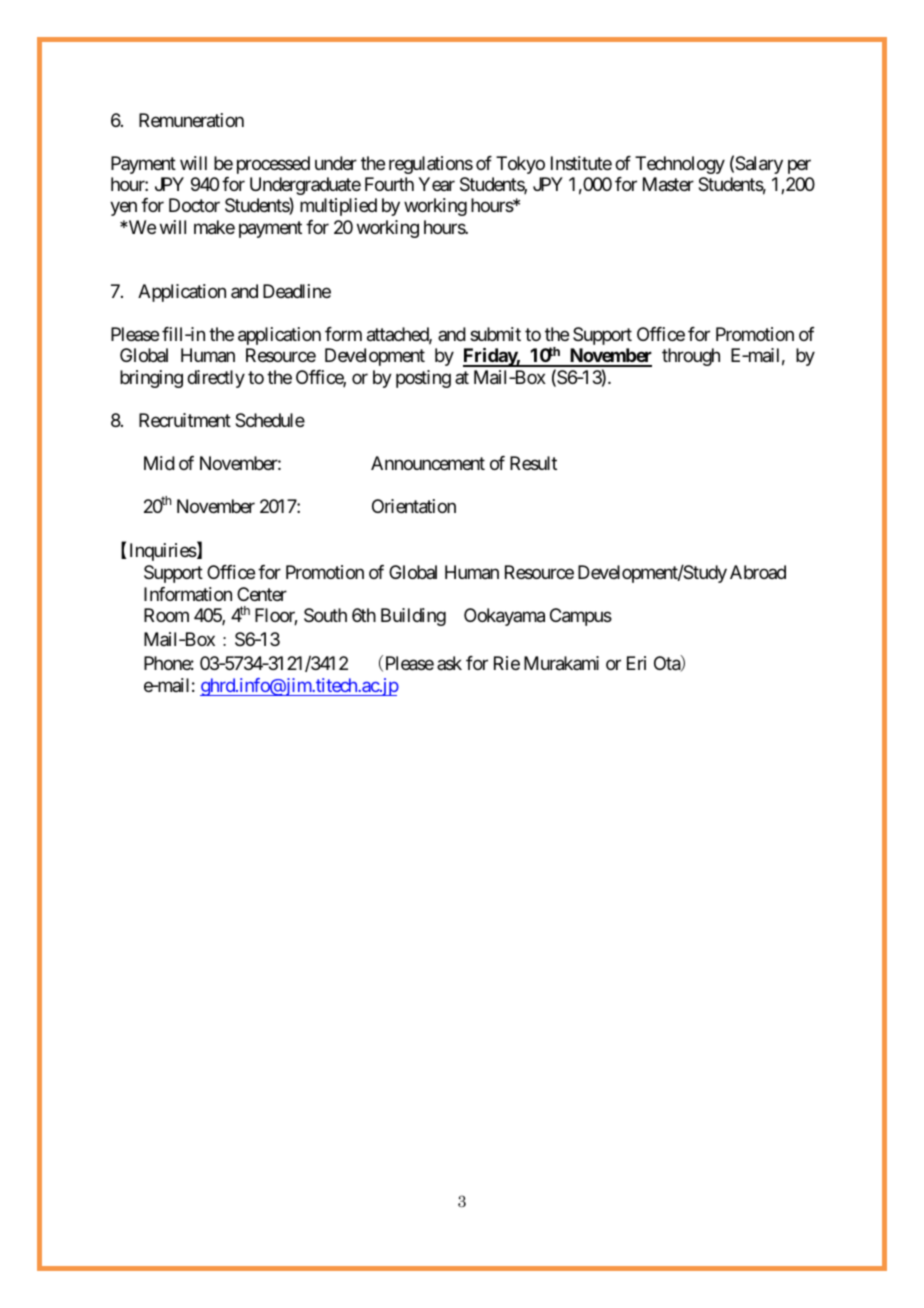  I want to click on Technology, so click(680, 165).
